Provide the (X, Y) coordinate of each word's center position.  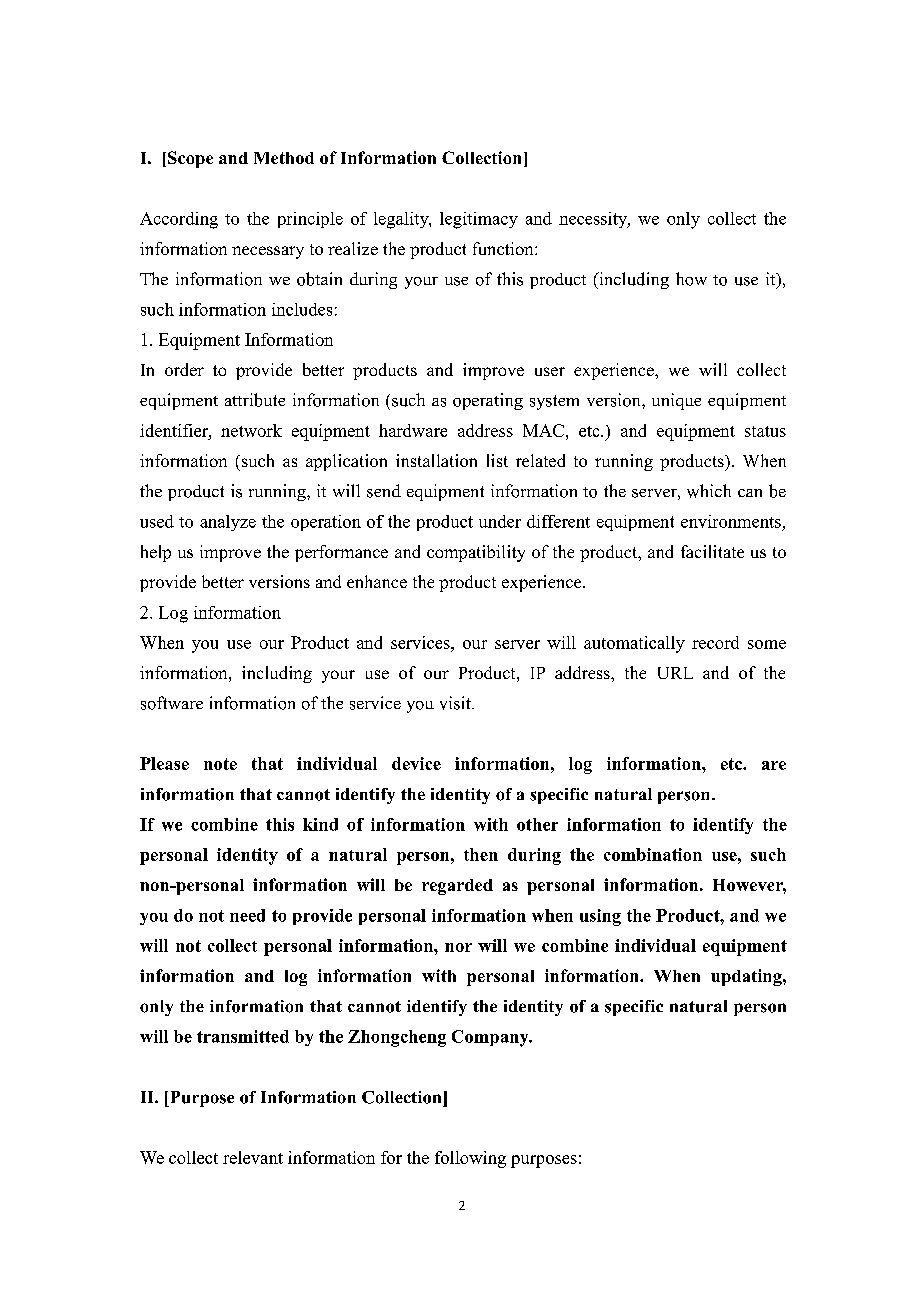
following (470, 1159)
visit (456, 703)
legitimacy (479, 220)
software (172, 703)
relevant (253, 1157)
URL (675, 673)
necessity (594, 220)
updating (747, 977)
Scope (190, 159)
